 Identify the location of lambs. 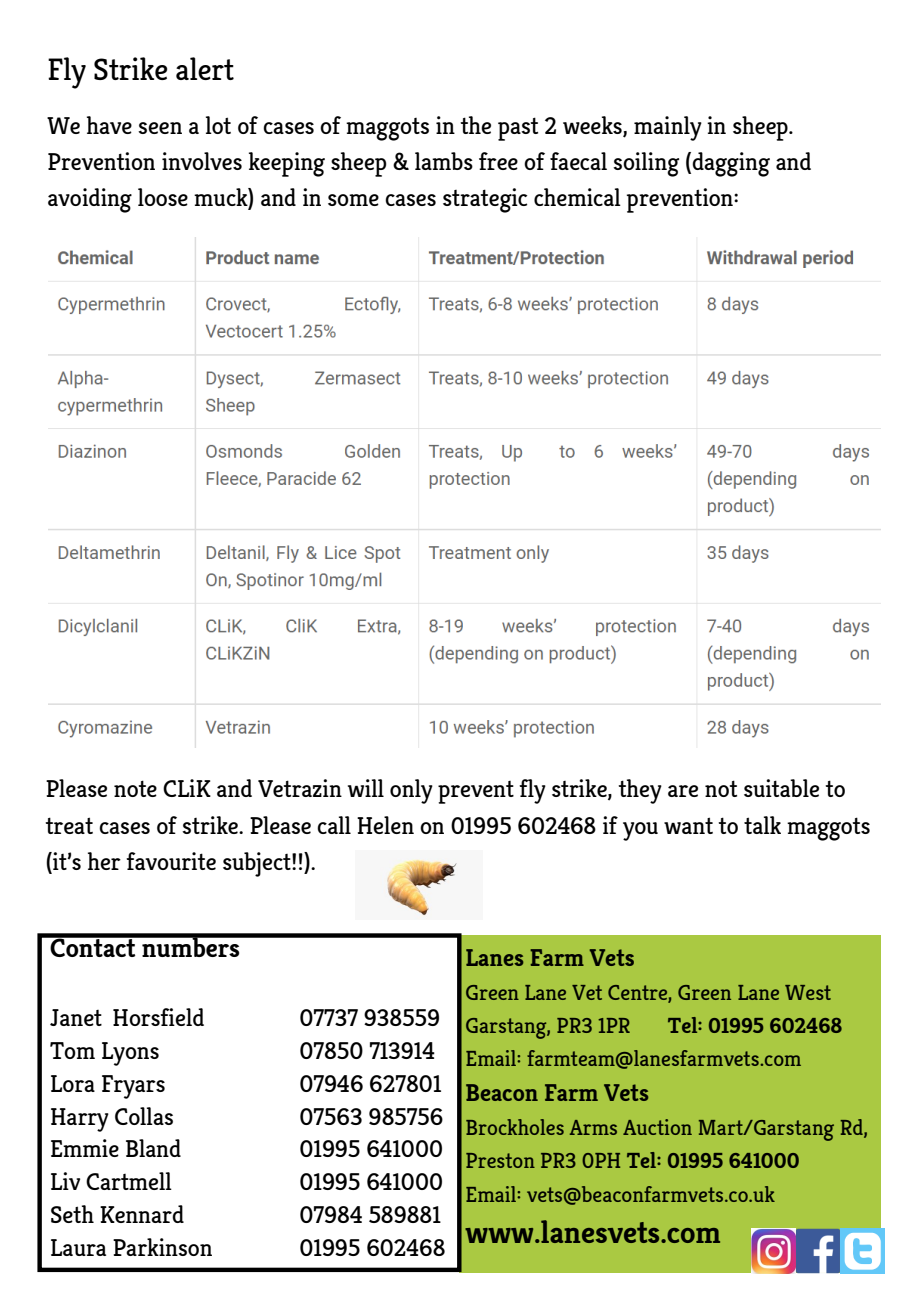
(444, 161).
